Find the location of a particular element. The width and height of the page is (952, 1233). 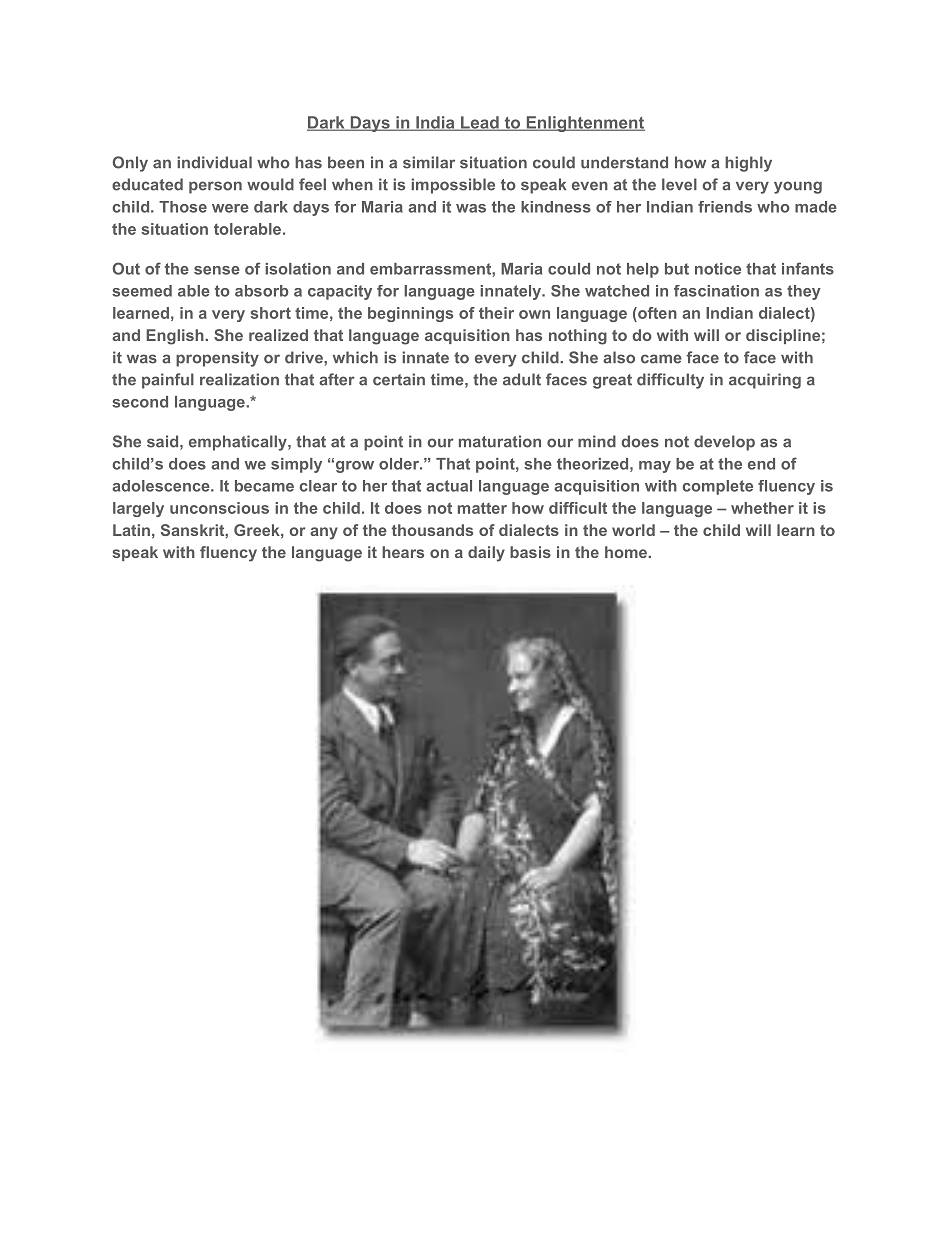

daily is located at coordinates (486, 554).
